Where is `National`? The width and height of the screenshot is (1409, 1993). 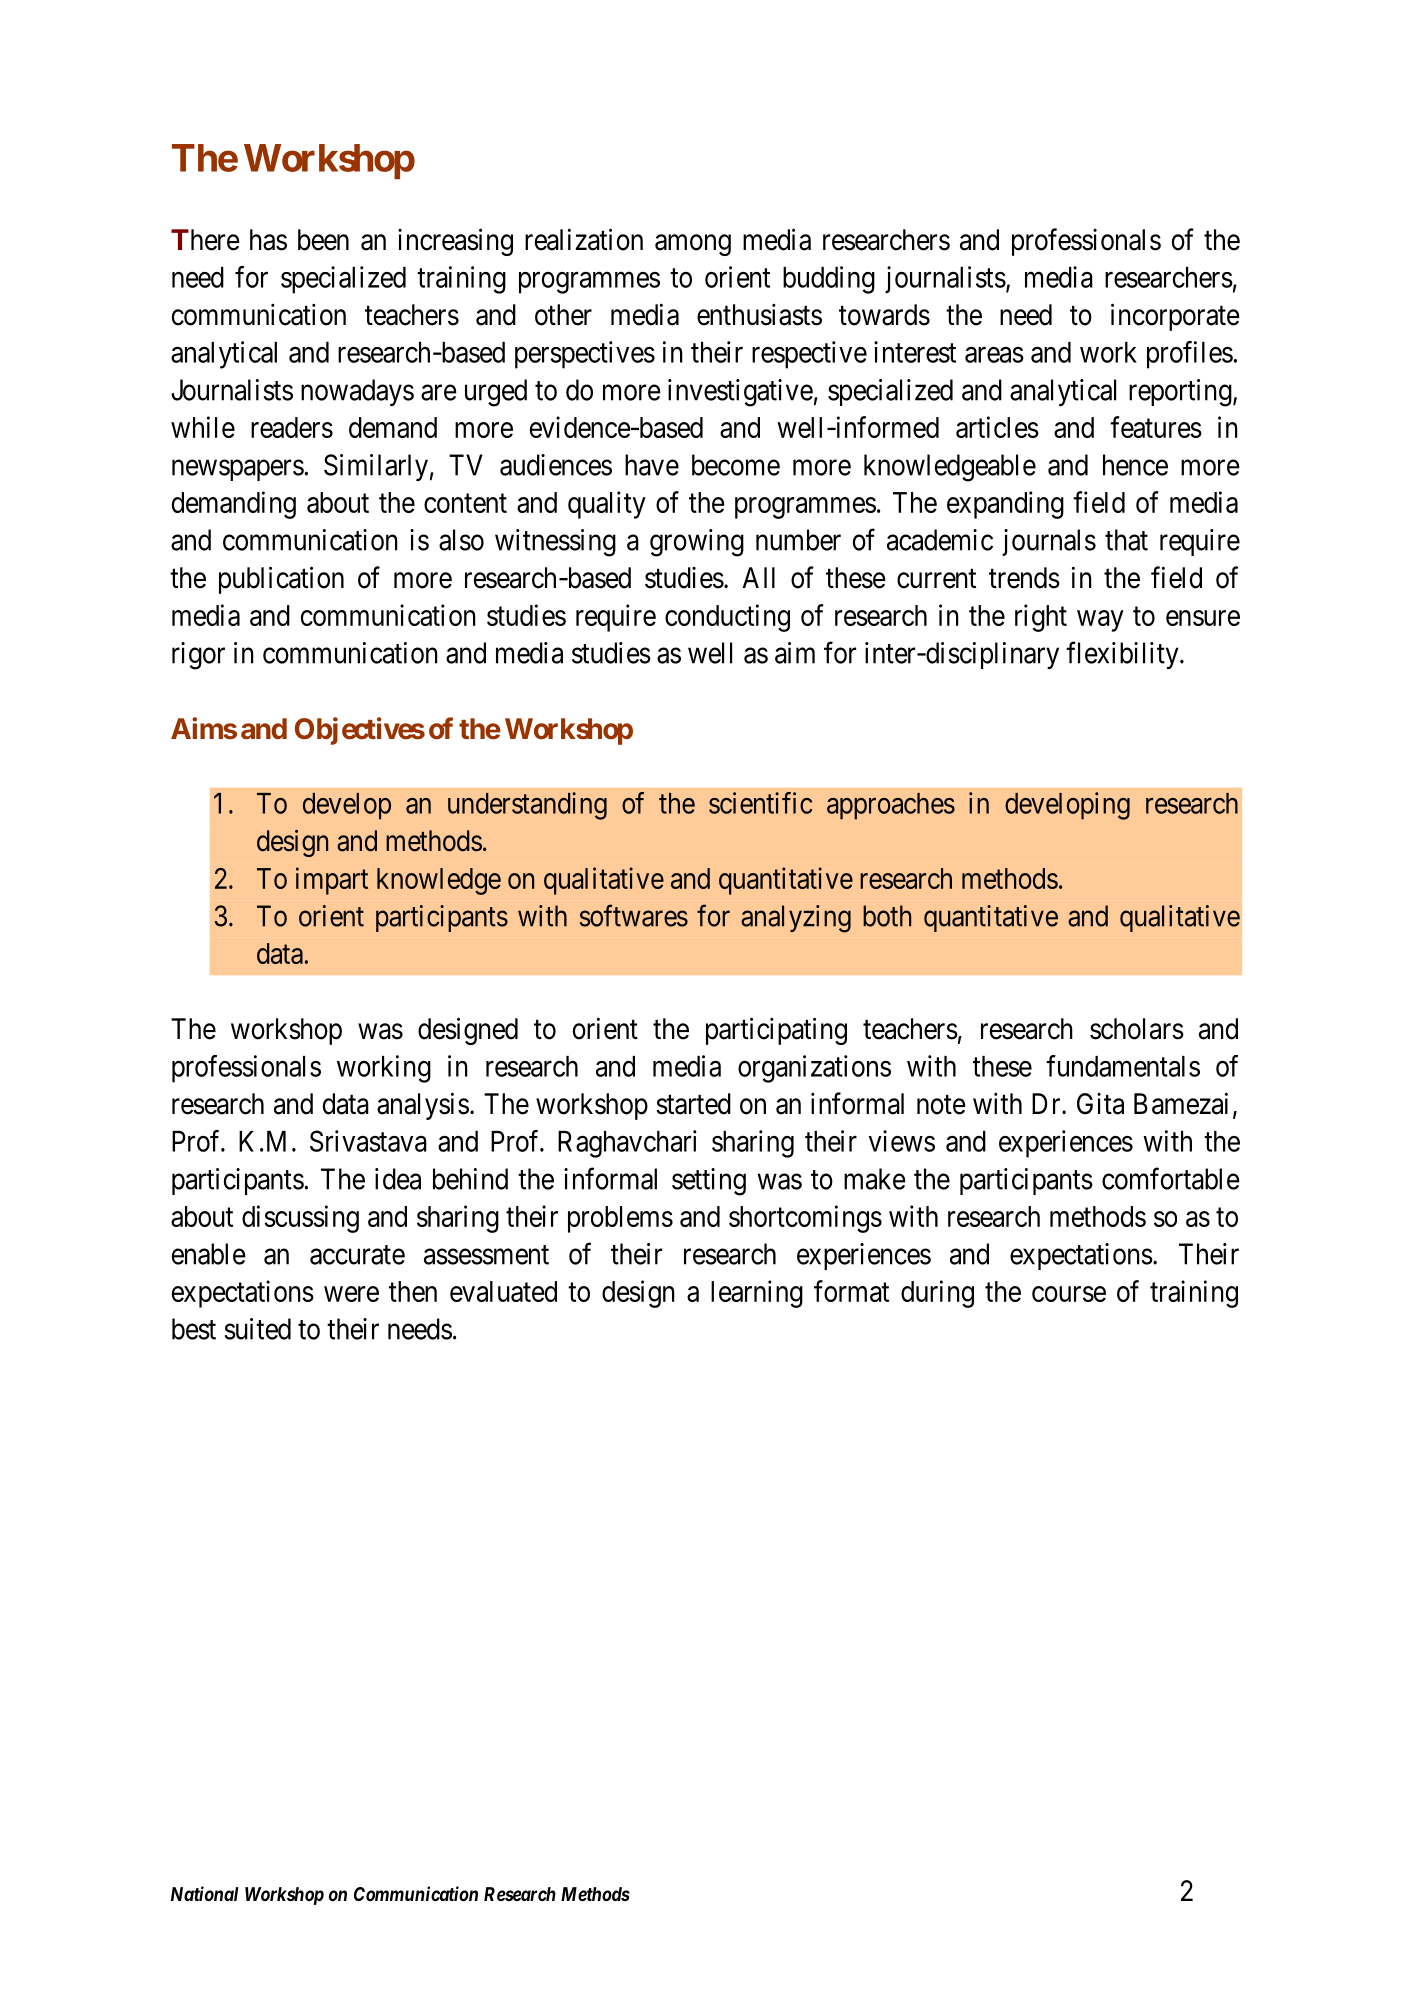 National is located at coordinates (205, 1893).
